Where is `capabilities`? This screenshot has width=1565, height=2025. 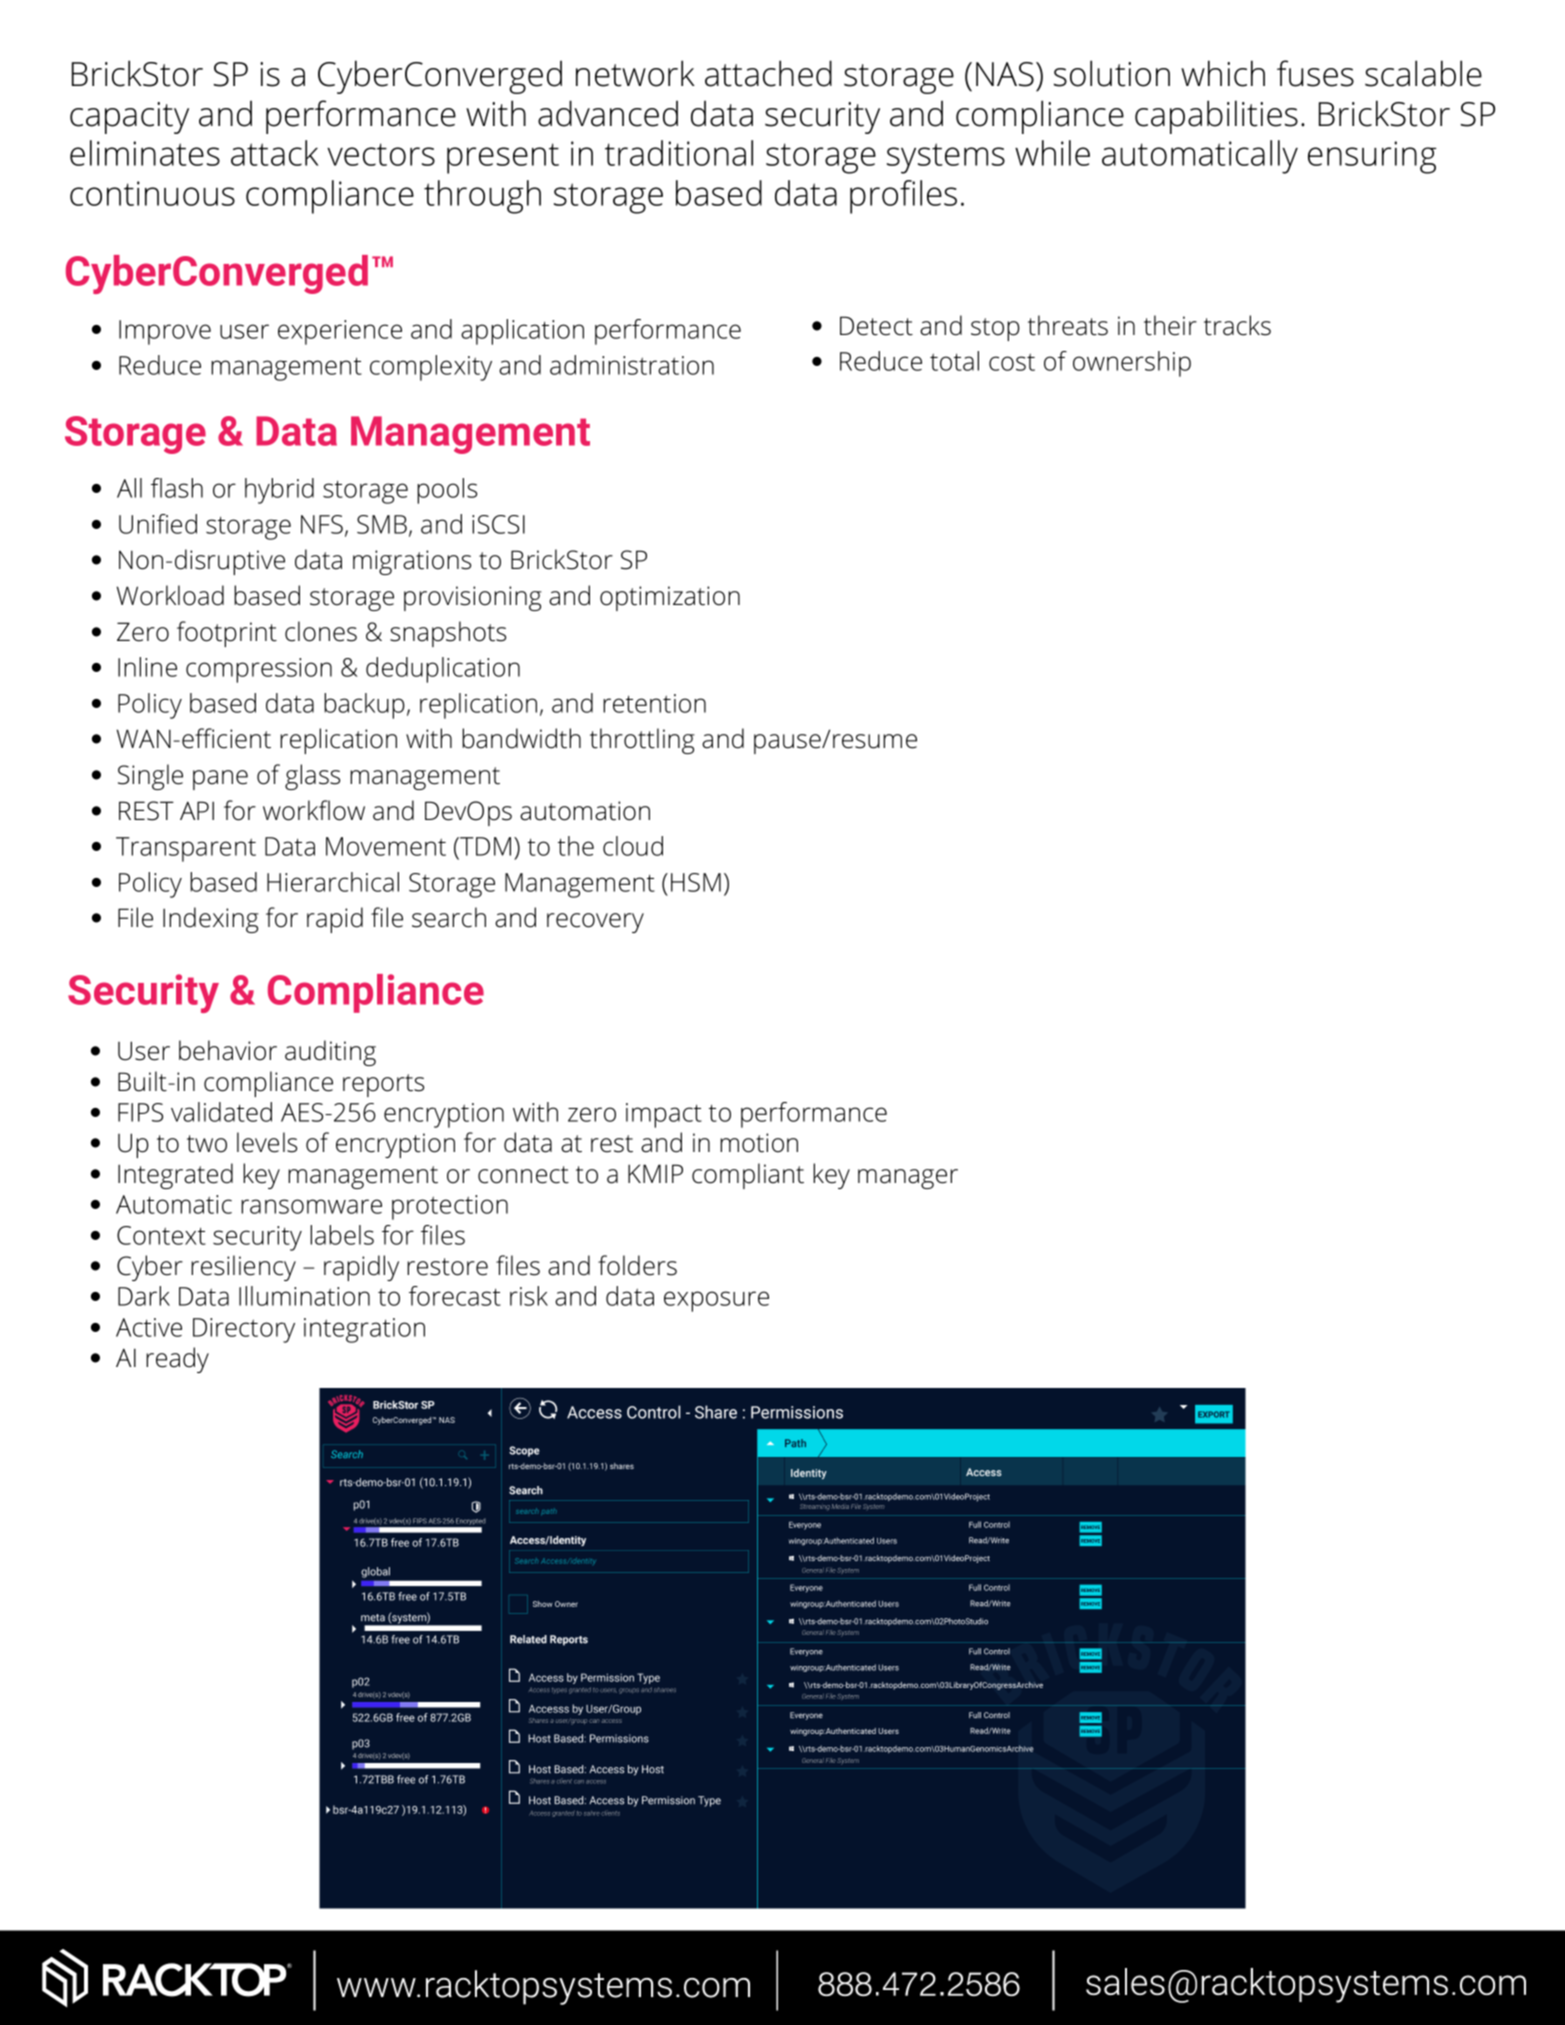 capabilities is located at coordinates (1216, 117).
